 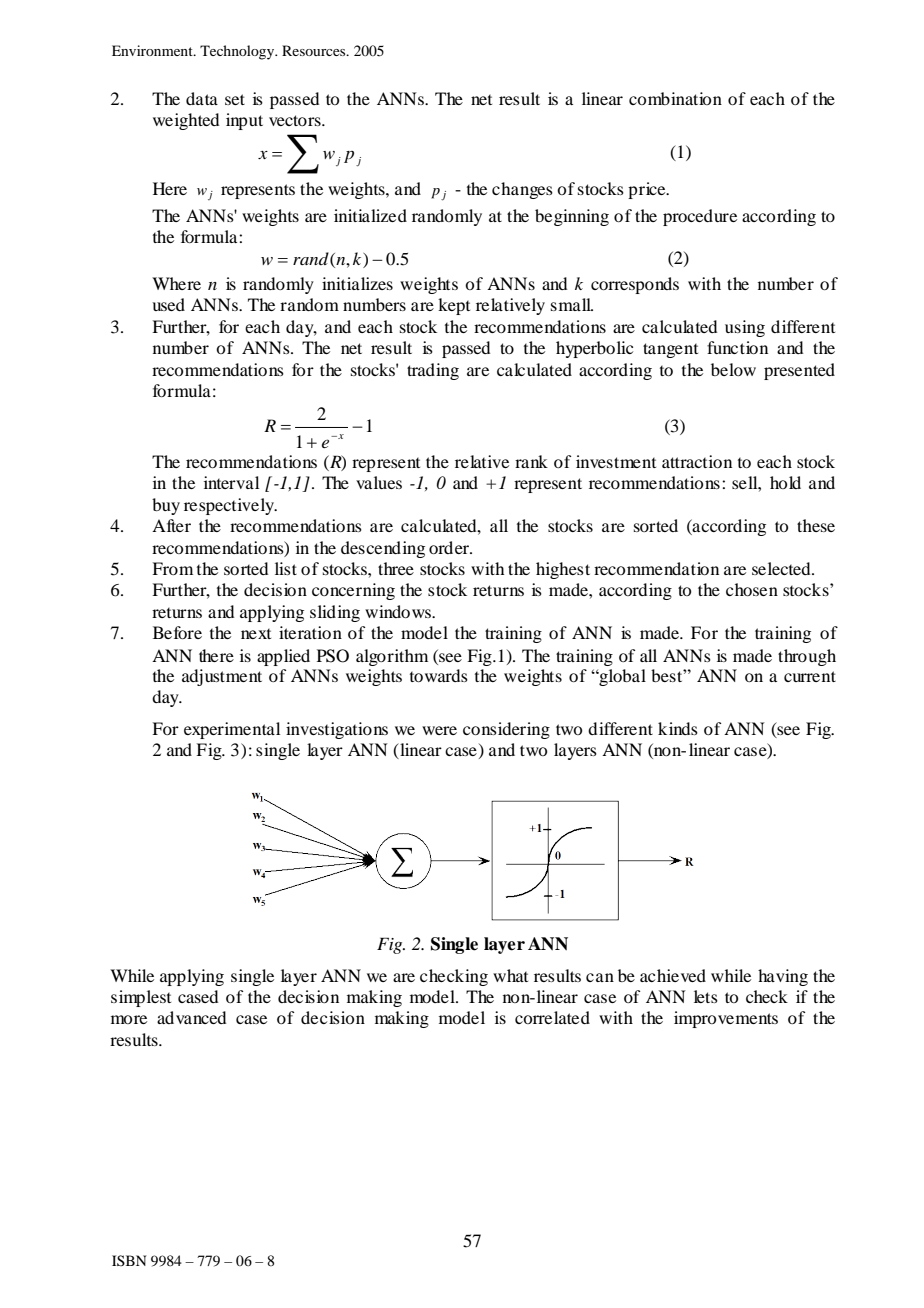 I want to click on adjustment, so click(x=222, y=677).
